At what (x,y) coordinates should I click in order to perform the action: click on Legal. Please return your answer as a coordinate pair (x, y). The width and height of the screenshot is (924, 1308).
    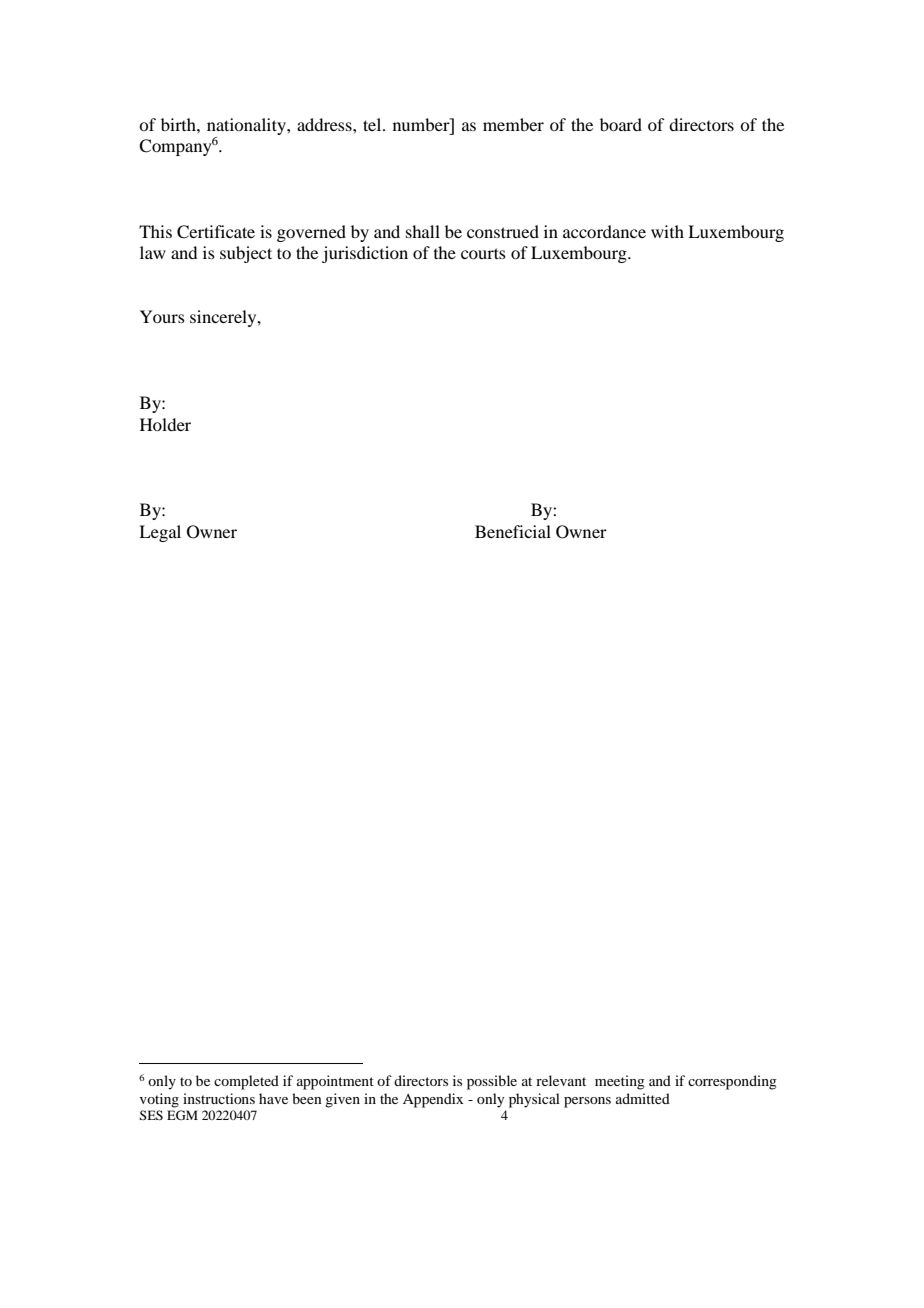
    Looking at the image, I should click on (160, 533).
